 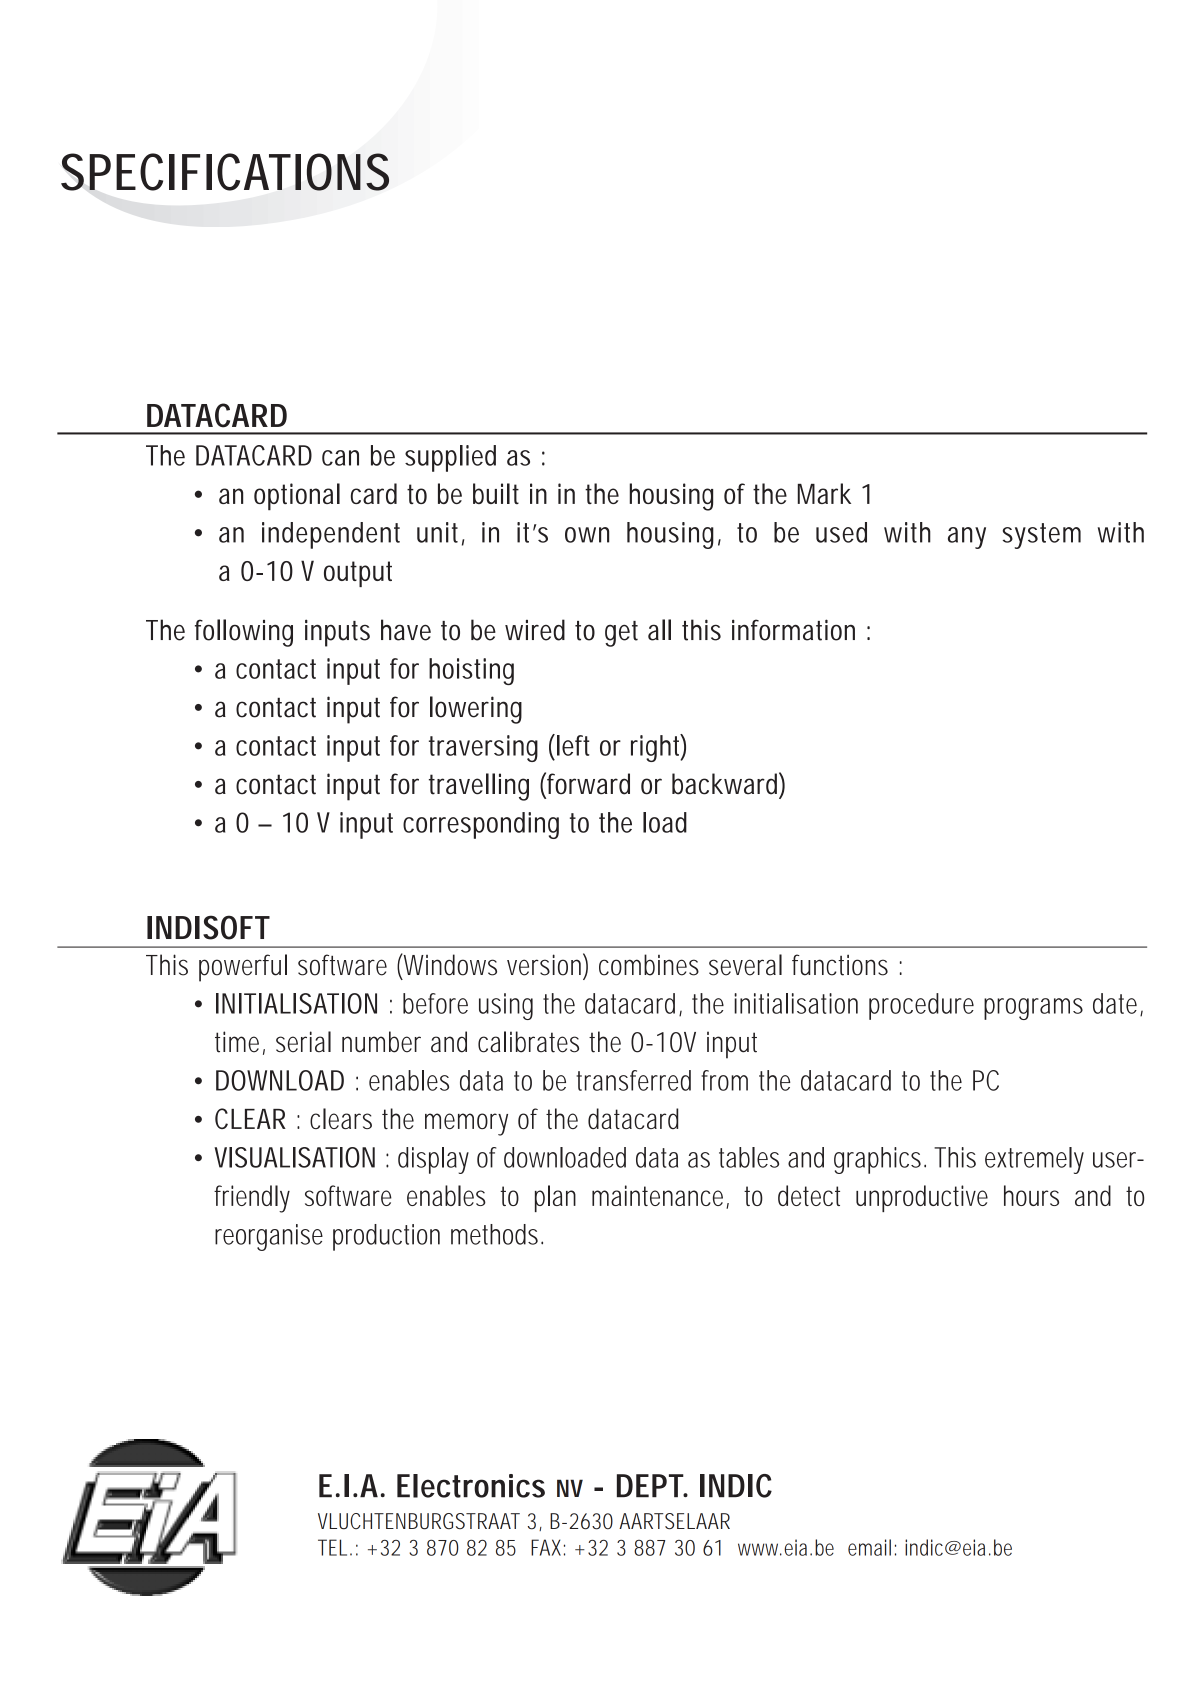 I want to click on maintenance, so click(x=660, y=1197).
